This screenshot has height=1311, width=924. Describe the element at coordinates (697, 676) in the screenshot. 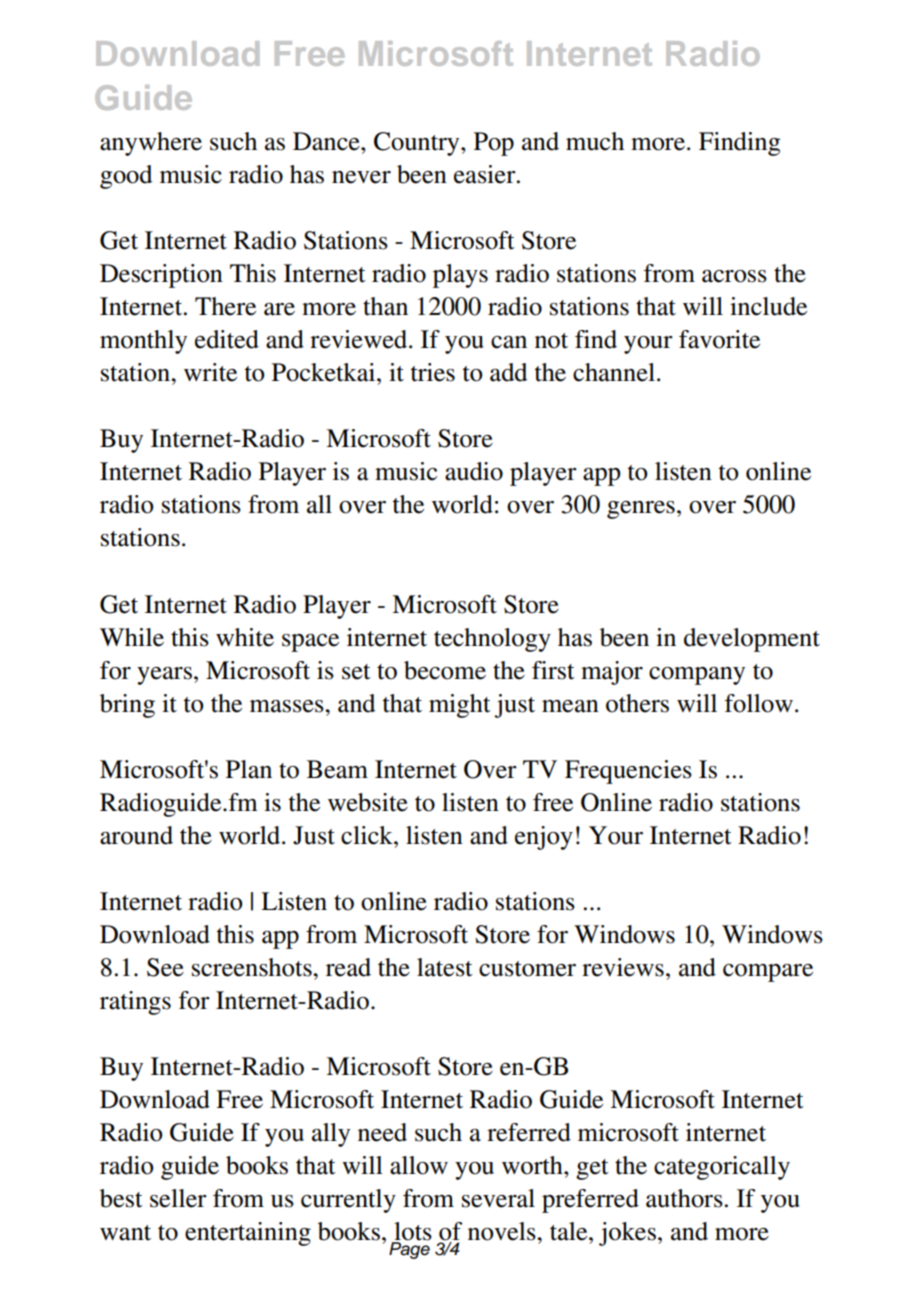

I see `company` at that location.
